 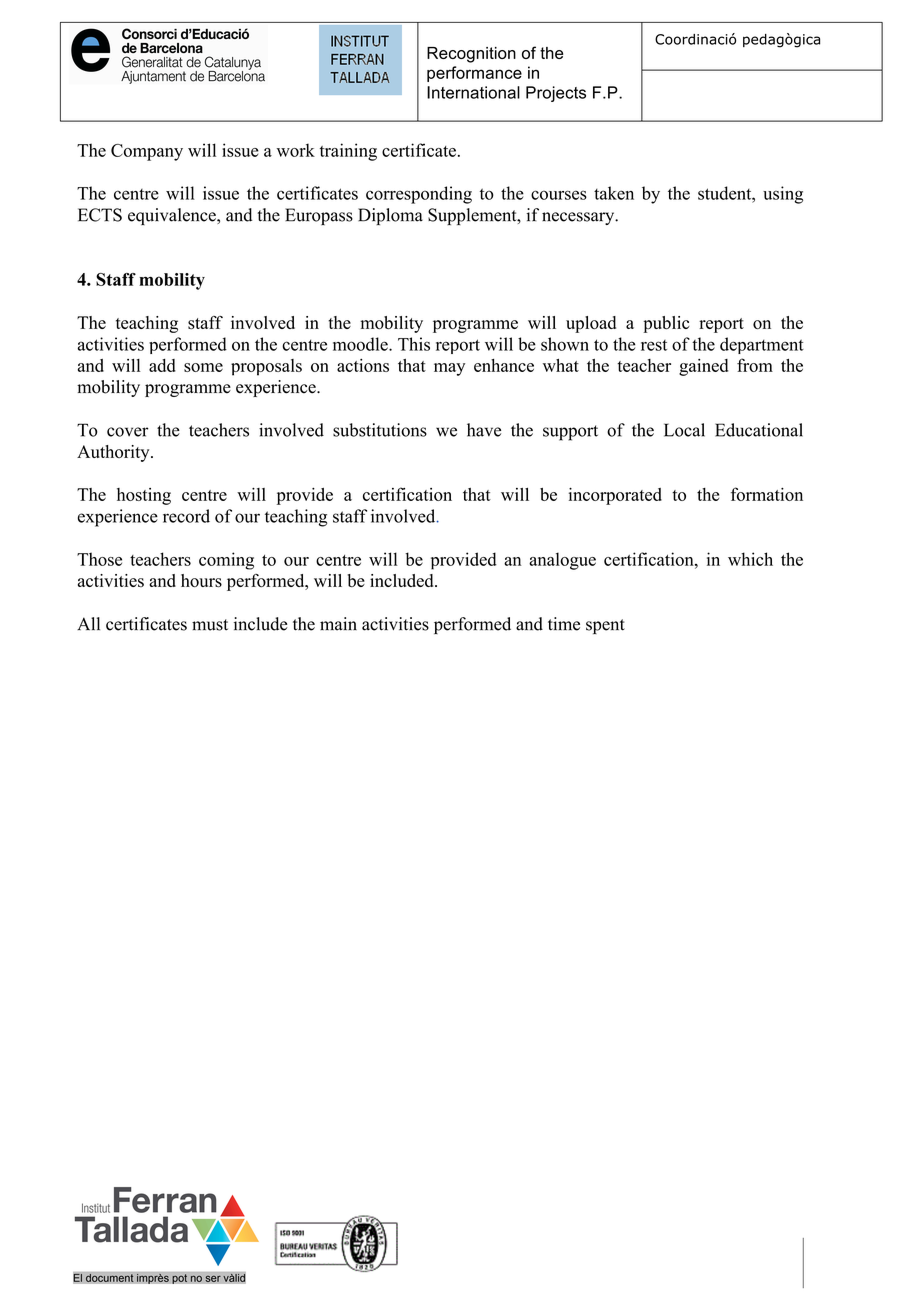 What do you see at coordinates (615, 496) in the screenshot?
I see `incorporated` at bounding box center [615, 496].
